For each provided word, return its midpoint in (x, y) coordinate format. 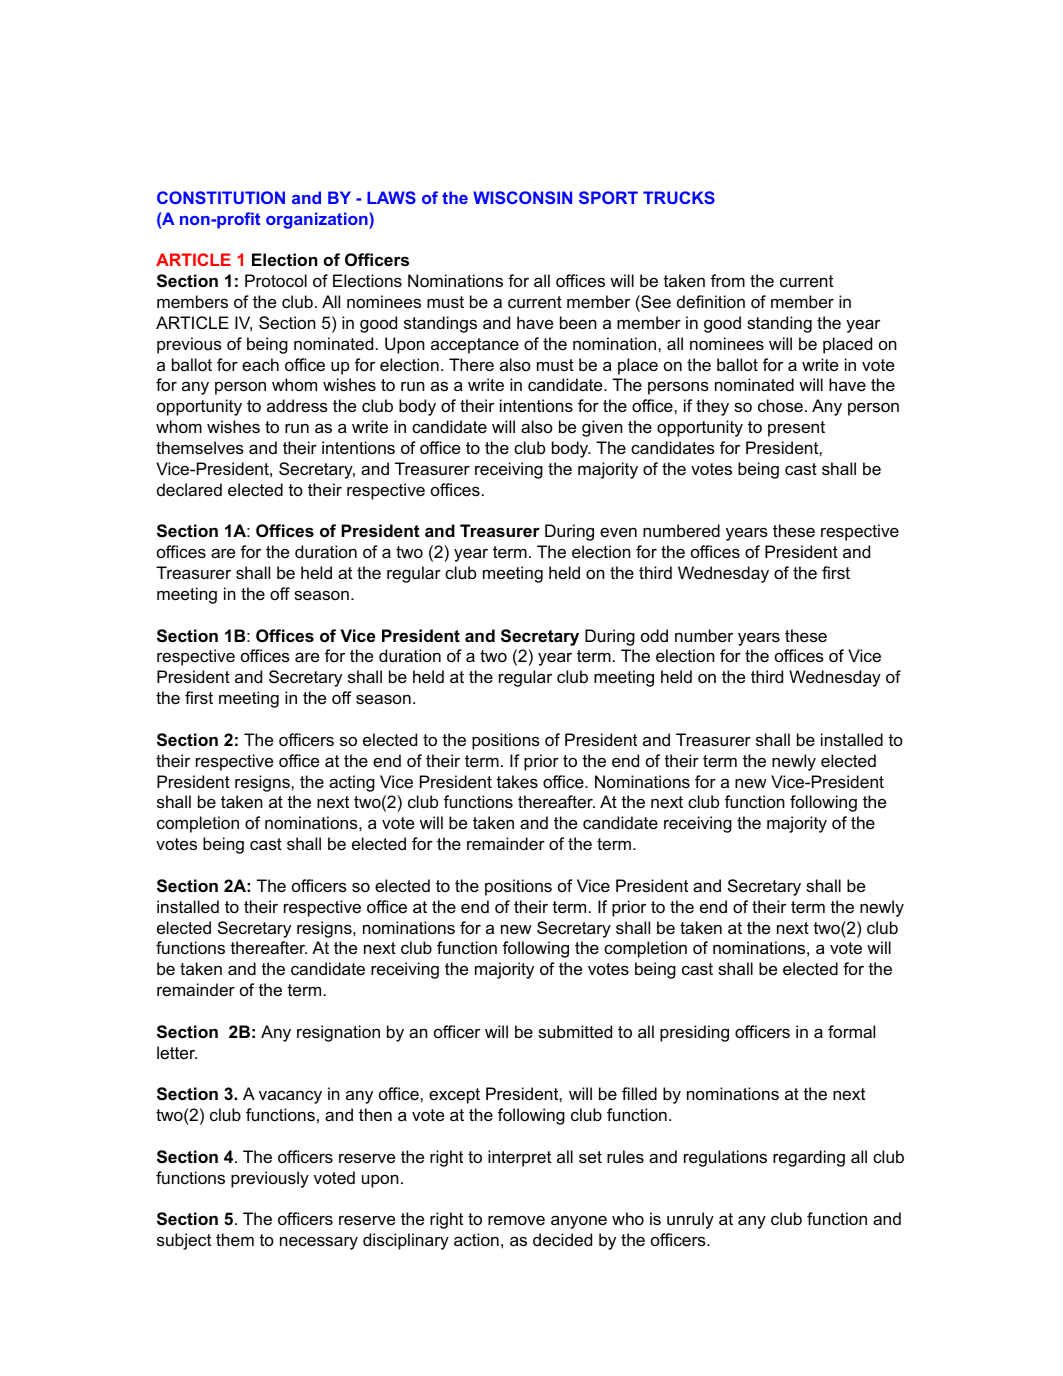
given (602, 428)
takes (517, 781)
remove (516, 1220)
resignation (338, 1033)
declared (189, 489)
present (796, 429)
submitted (575, 1031)
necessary (319, 1243)
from (728, 280)
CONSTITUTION (221, 197)
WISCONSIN (522, 197)
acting (352, 783)
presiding (694, 1033)
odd (654, 635)
